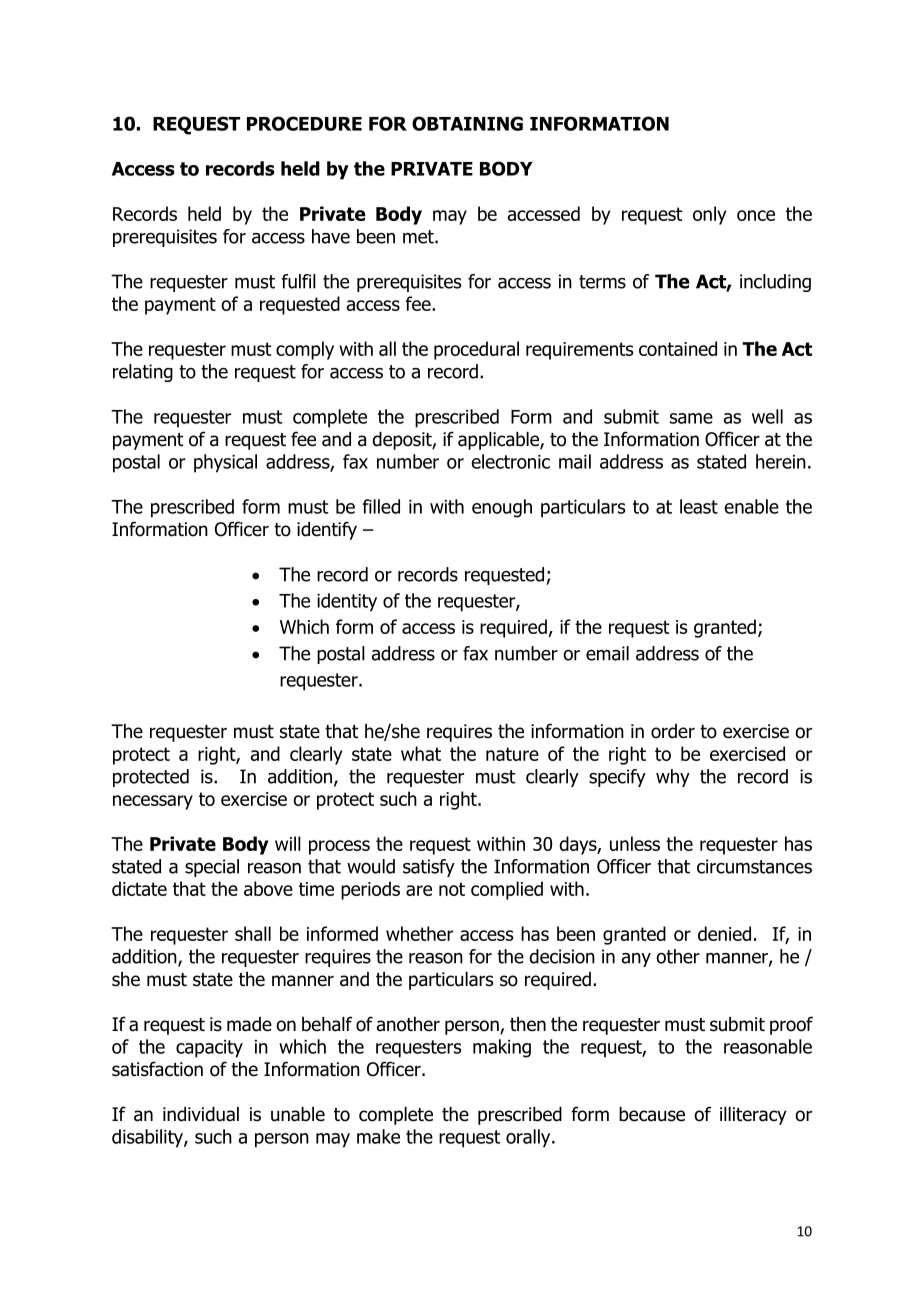  Describe the element at coordinates (347, 602) in the page. I see `identity` at that location.
